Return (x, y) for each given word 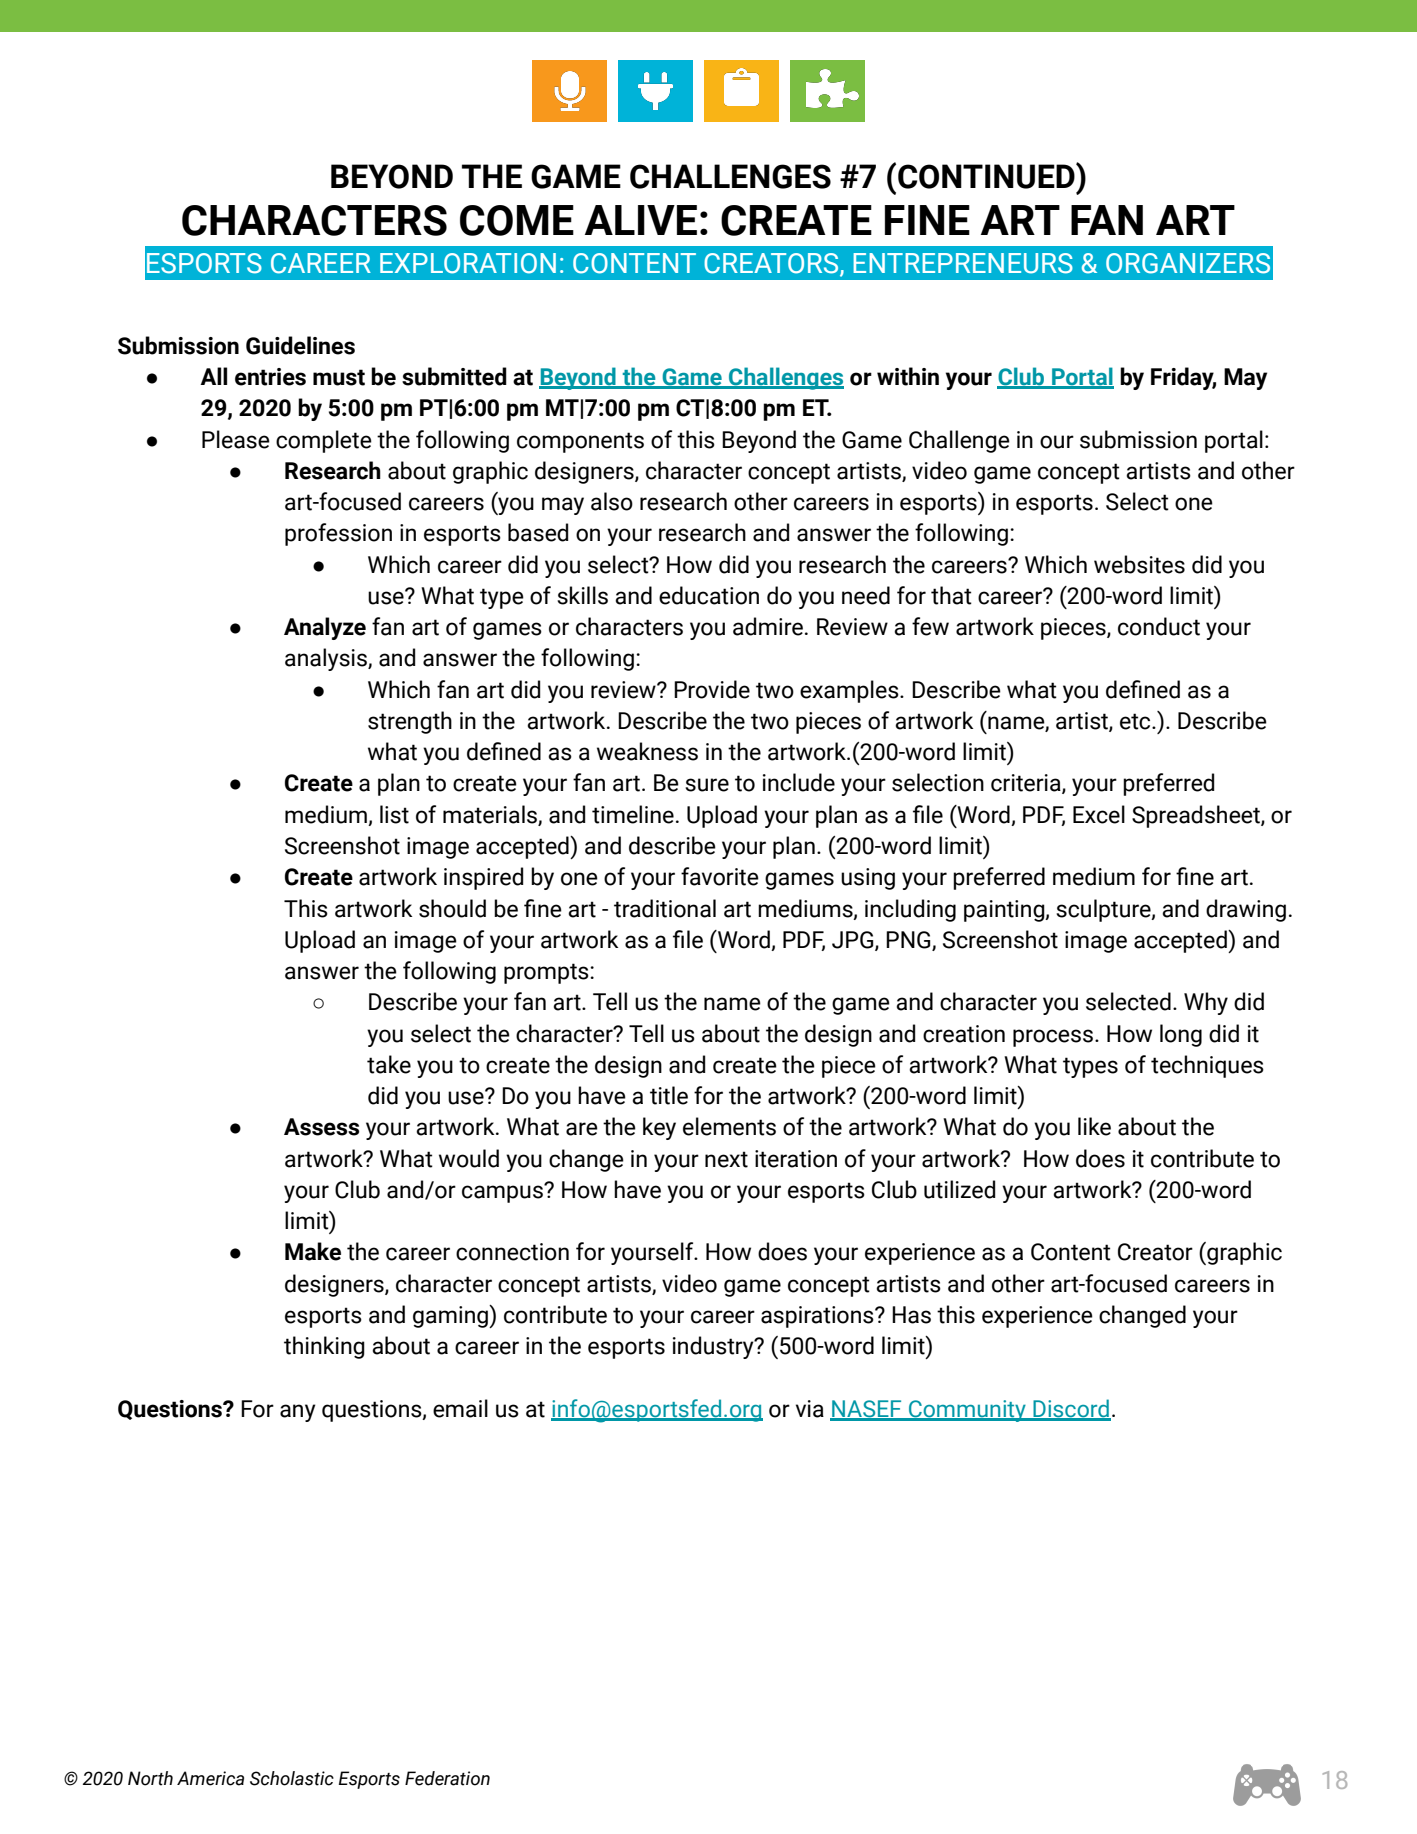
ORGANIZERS (1188, 263)
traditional (665, 908)
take (389, 1064)
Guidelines (300, 345)
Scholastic (292, 1778)
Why (1206, 1003)
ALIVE (641, 220)
